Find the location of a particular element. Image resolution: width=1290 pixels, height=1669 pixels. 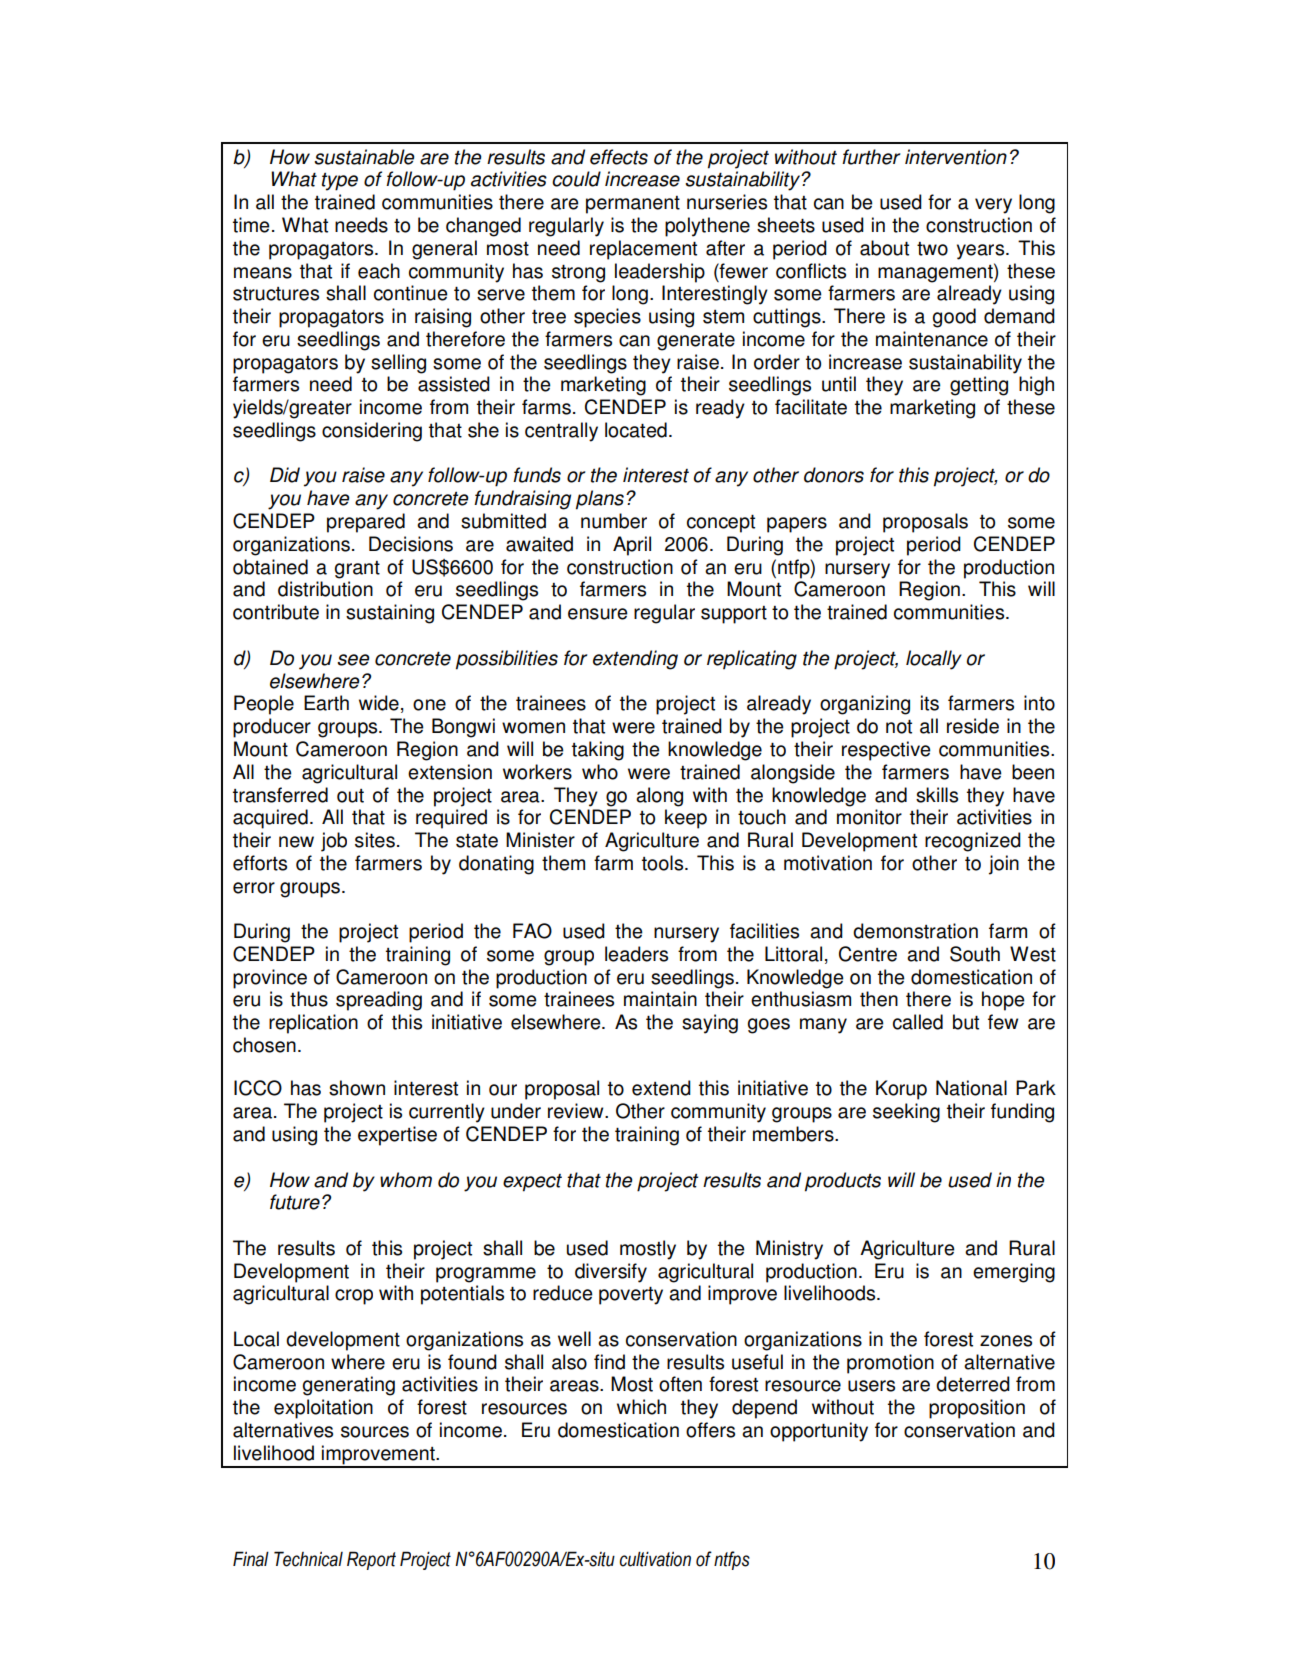

permanent is located at coordinates (633, 205).
